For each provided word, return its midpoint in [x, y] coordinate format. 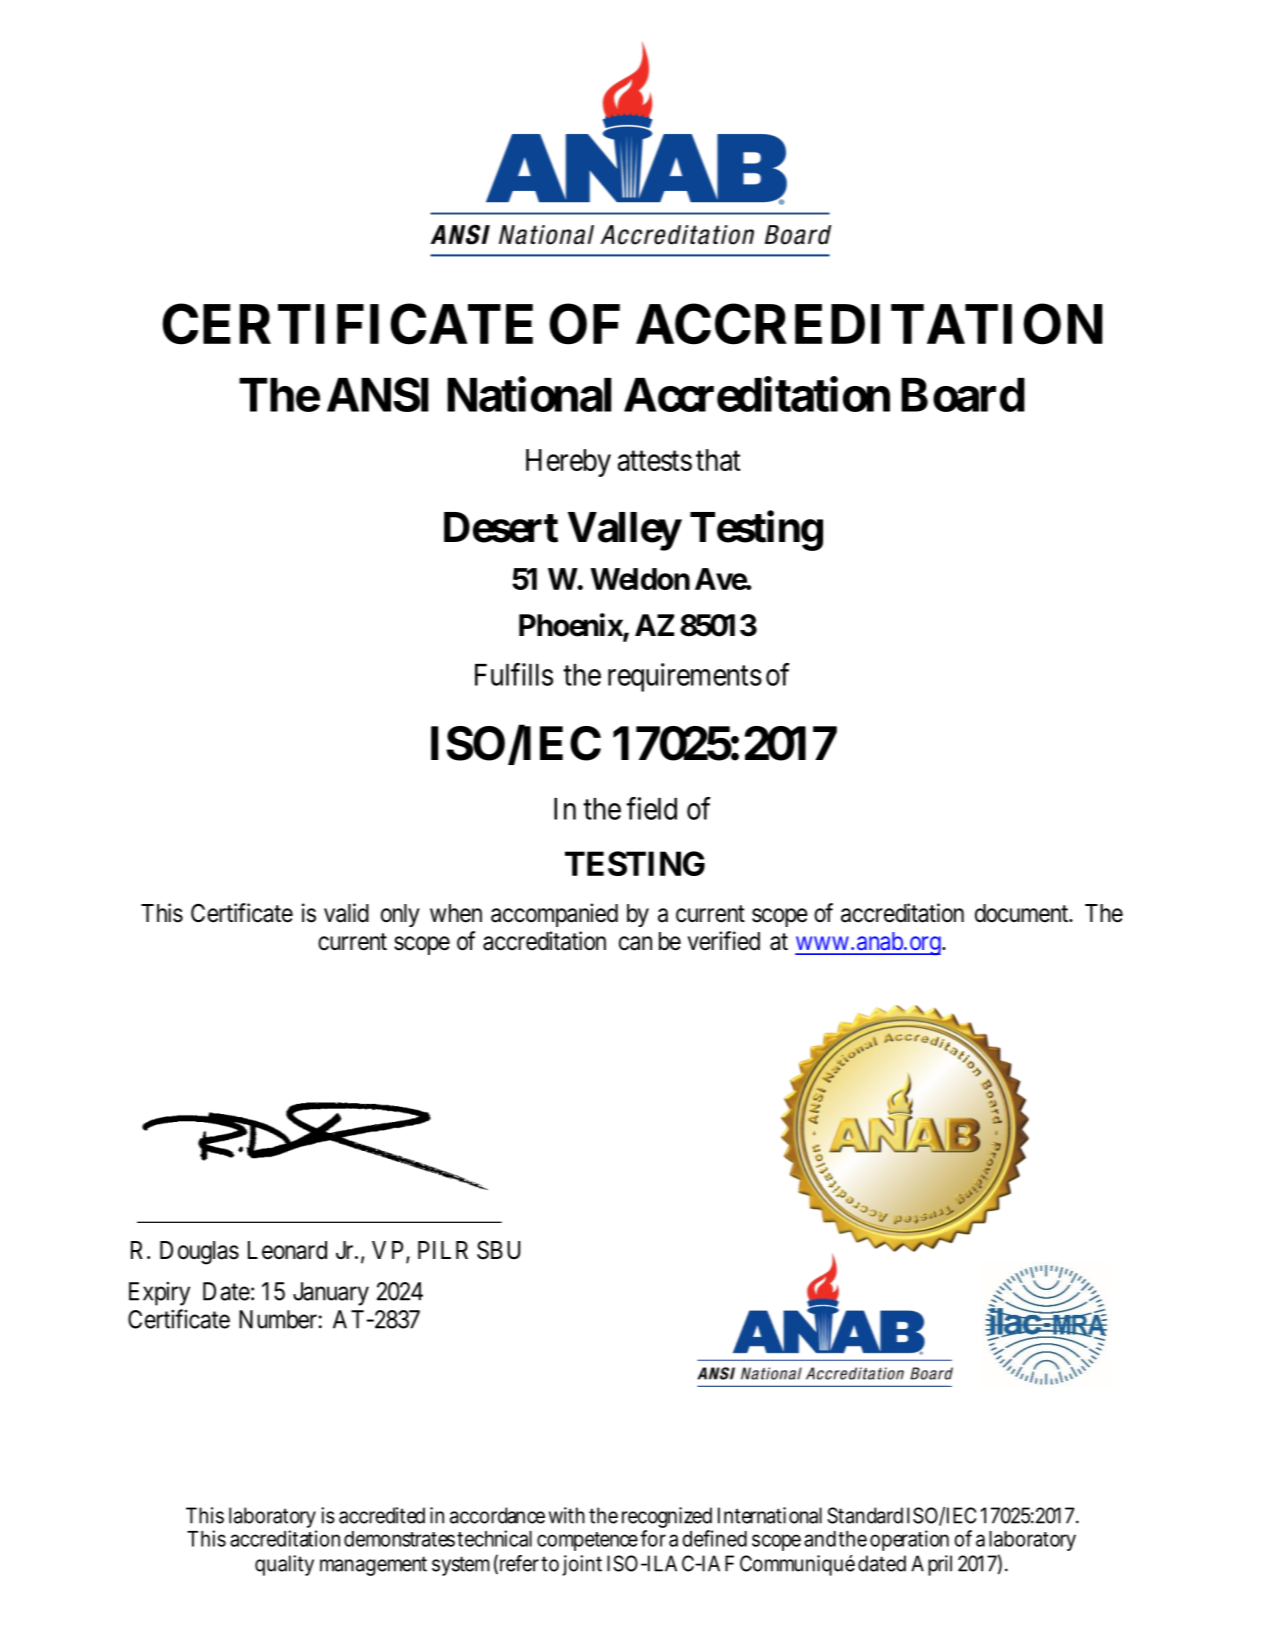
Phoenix [571, 626]
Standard [865, 1515]
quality [284, 1565]
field [651, 808]
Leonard [287, 1250]
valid [346, 913]
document [1023, 913]
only [400, 915]
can [635, 943]
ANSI [377, 394]
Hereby [568, 463]
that [718, 460]
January [331, 1294]
